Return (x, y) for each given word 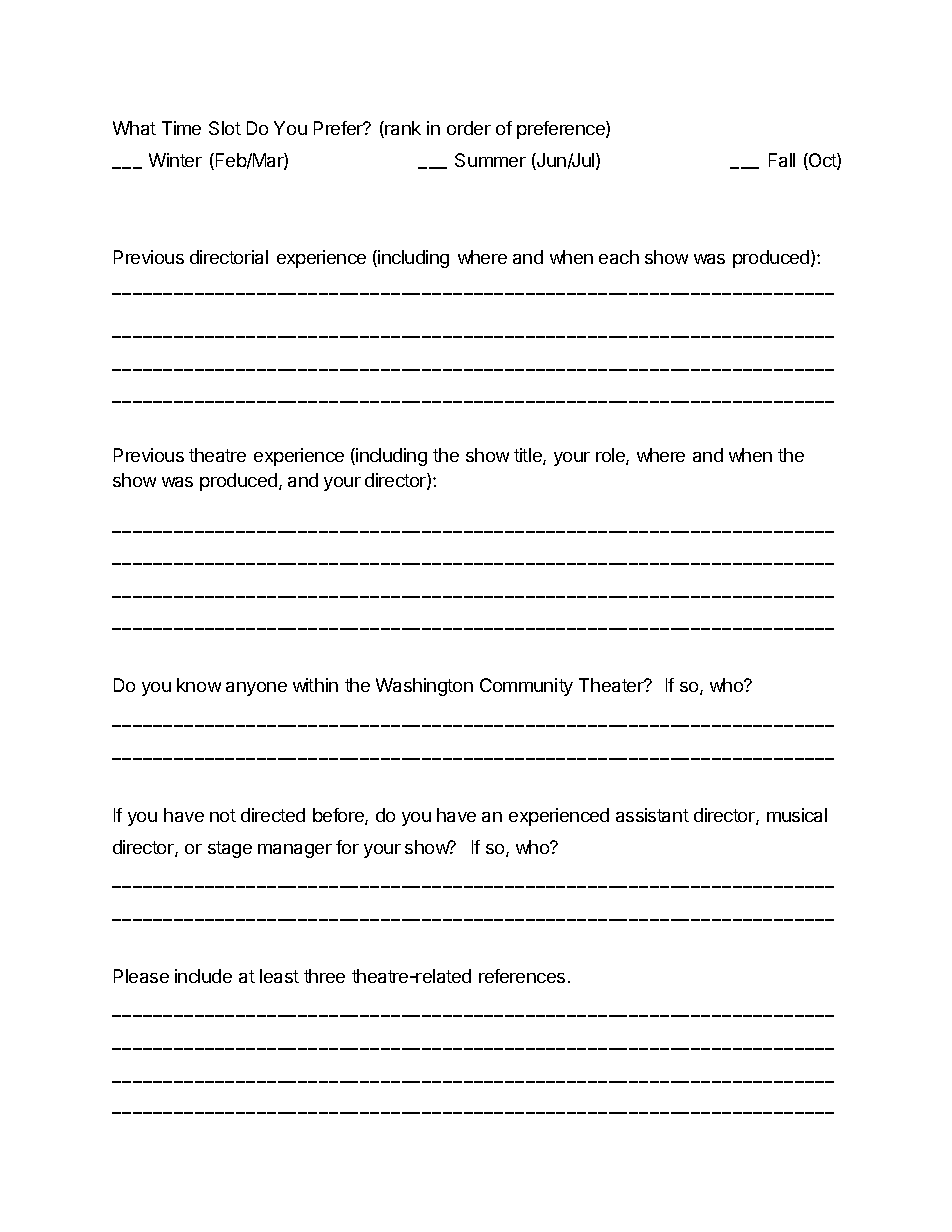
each (619, 257)
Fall (782, 160)
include (203, 976)
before (339, 816)
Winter (175, 160)
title (529, 456)
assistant (652, 815)
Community (526, 687)
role (611, 456)
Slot (225, 128)
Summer (490, 160)
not (223, 815)
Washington (424, 687)
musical (797, 815)
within (315, 685)
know (199, 685)
